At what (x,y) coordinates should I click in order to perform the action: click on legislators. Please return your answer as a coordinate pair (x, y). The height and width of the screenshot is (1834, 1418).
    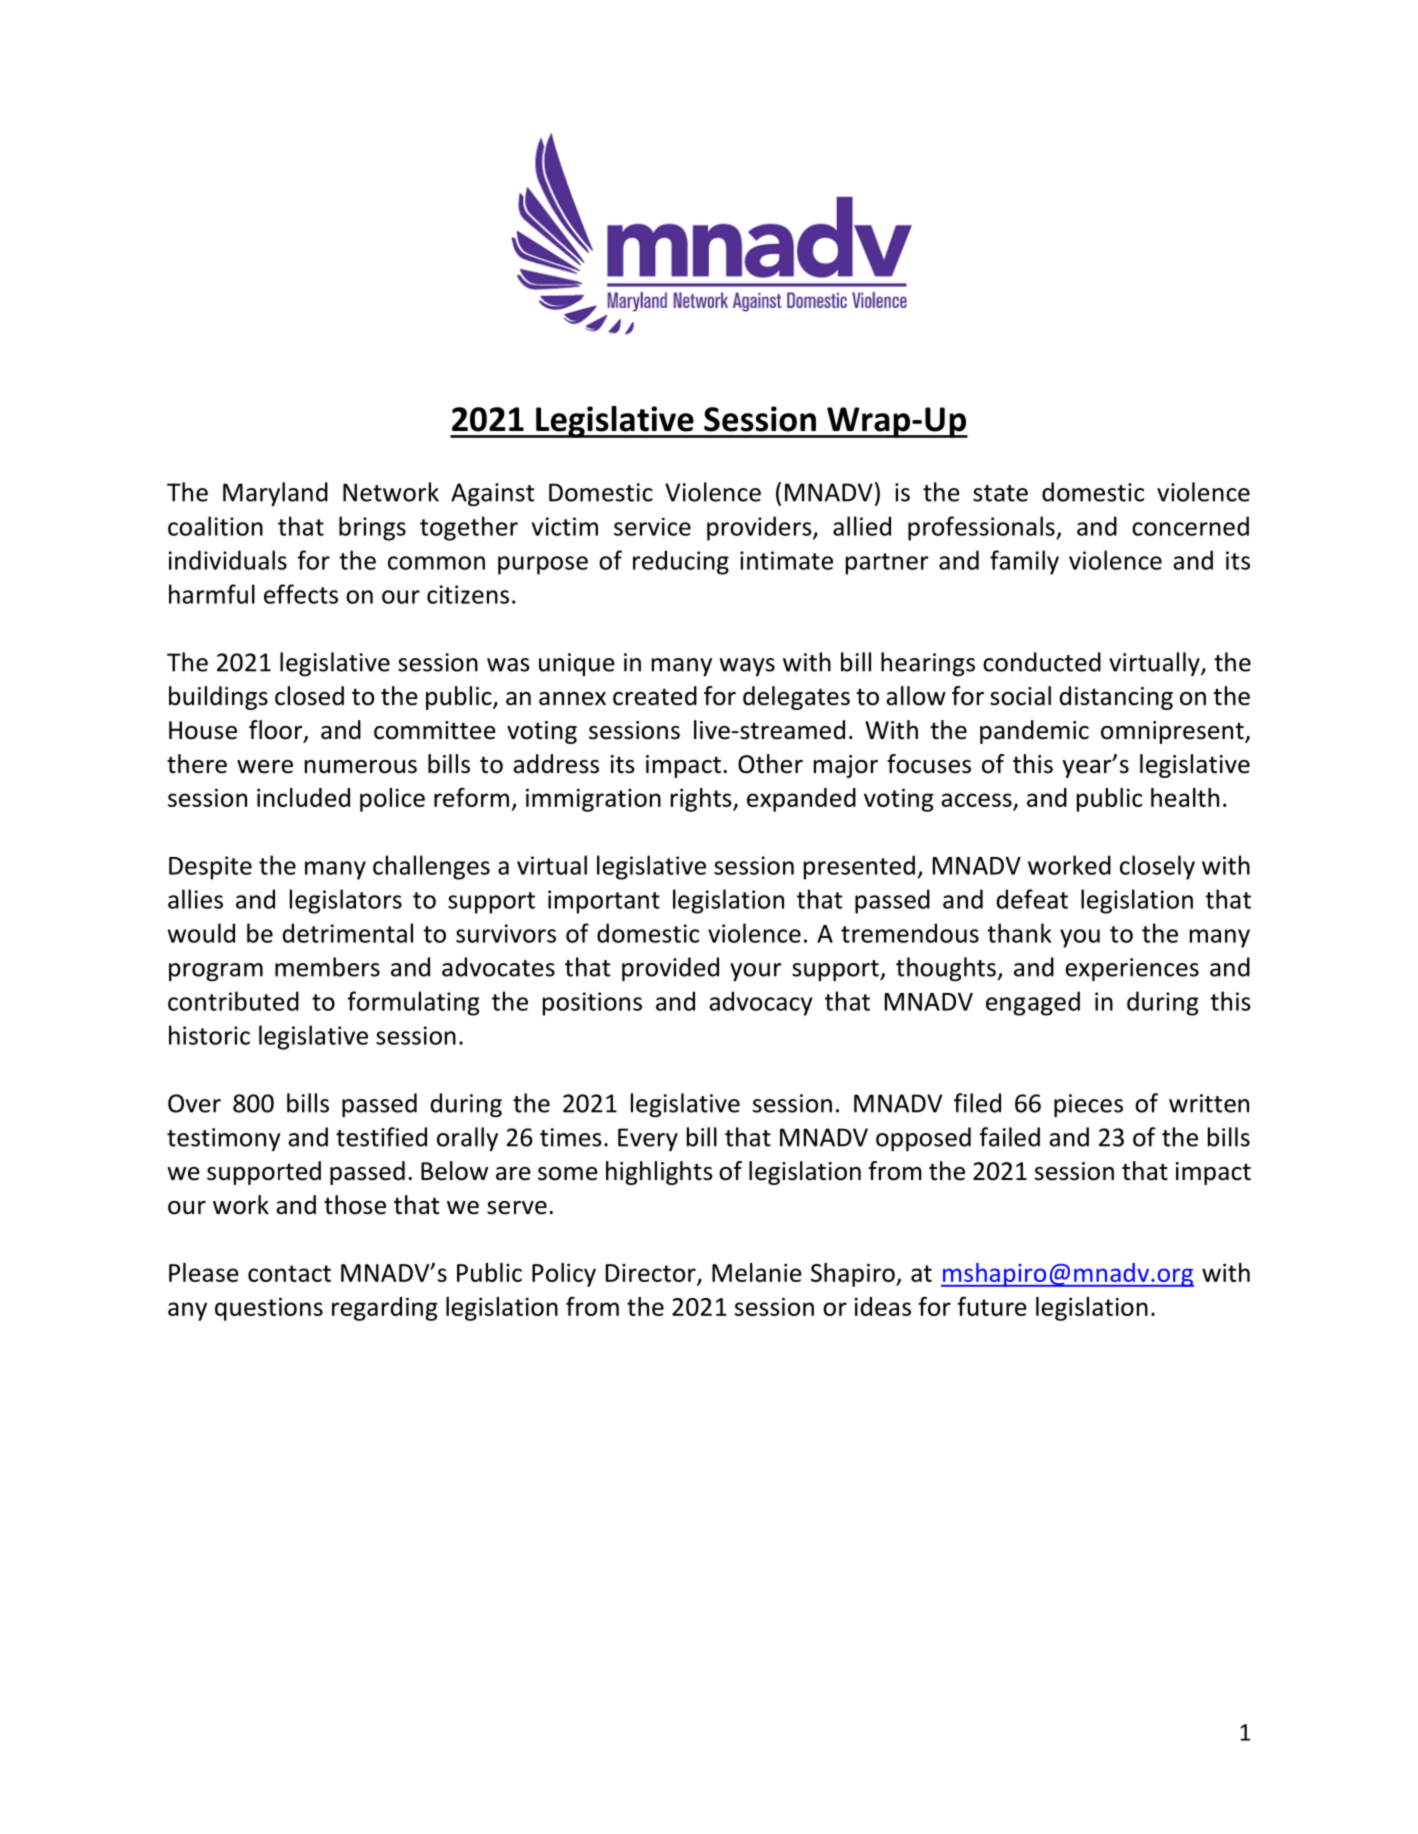
    Looking at the image, I should click on (346, 901).
